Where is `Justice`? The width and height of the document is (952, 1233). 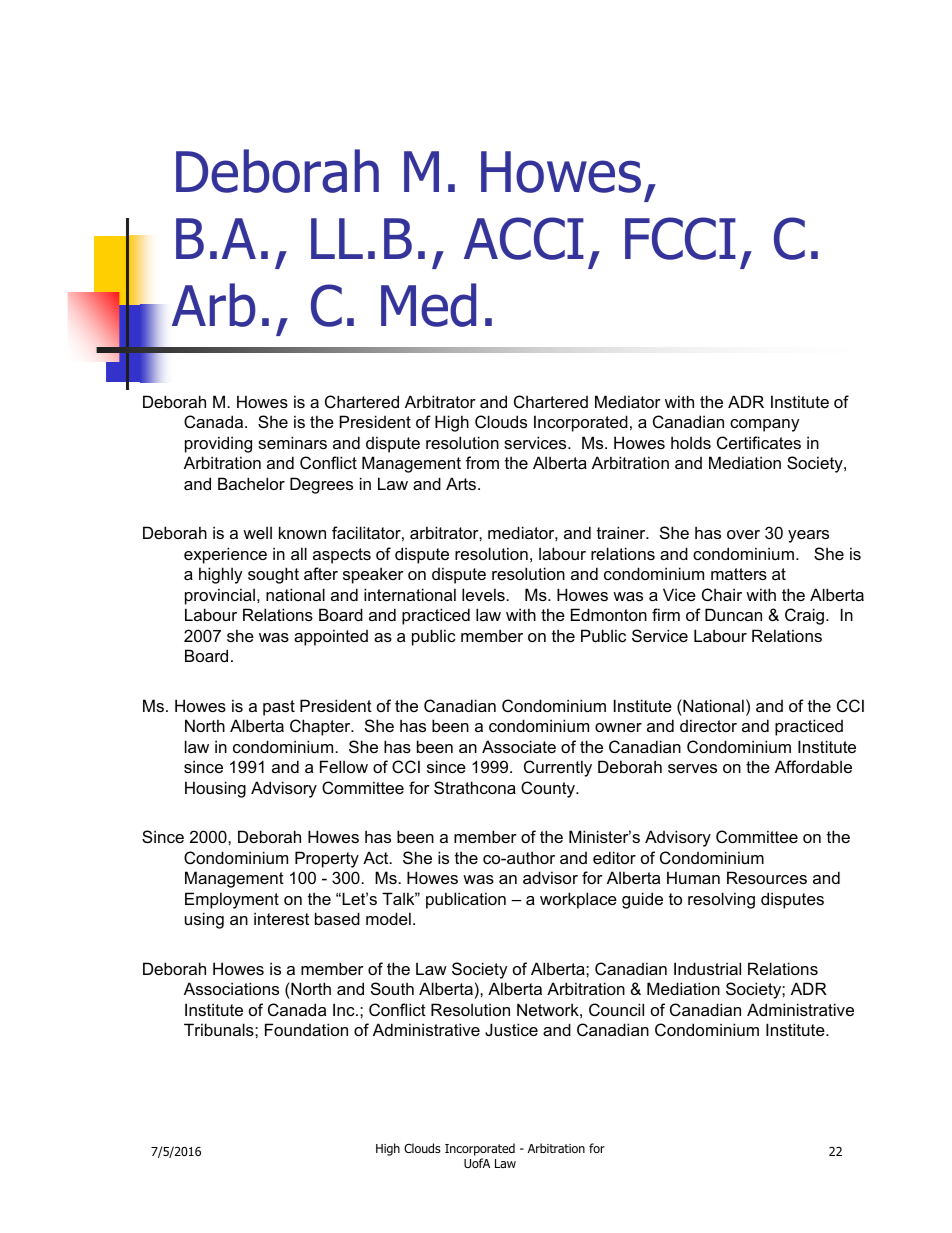
Justice is located at coordinates (511, 1029).
